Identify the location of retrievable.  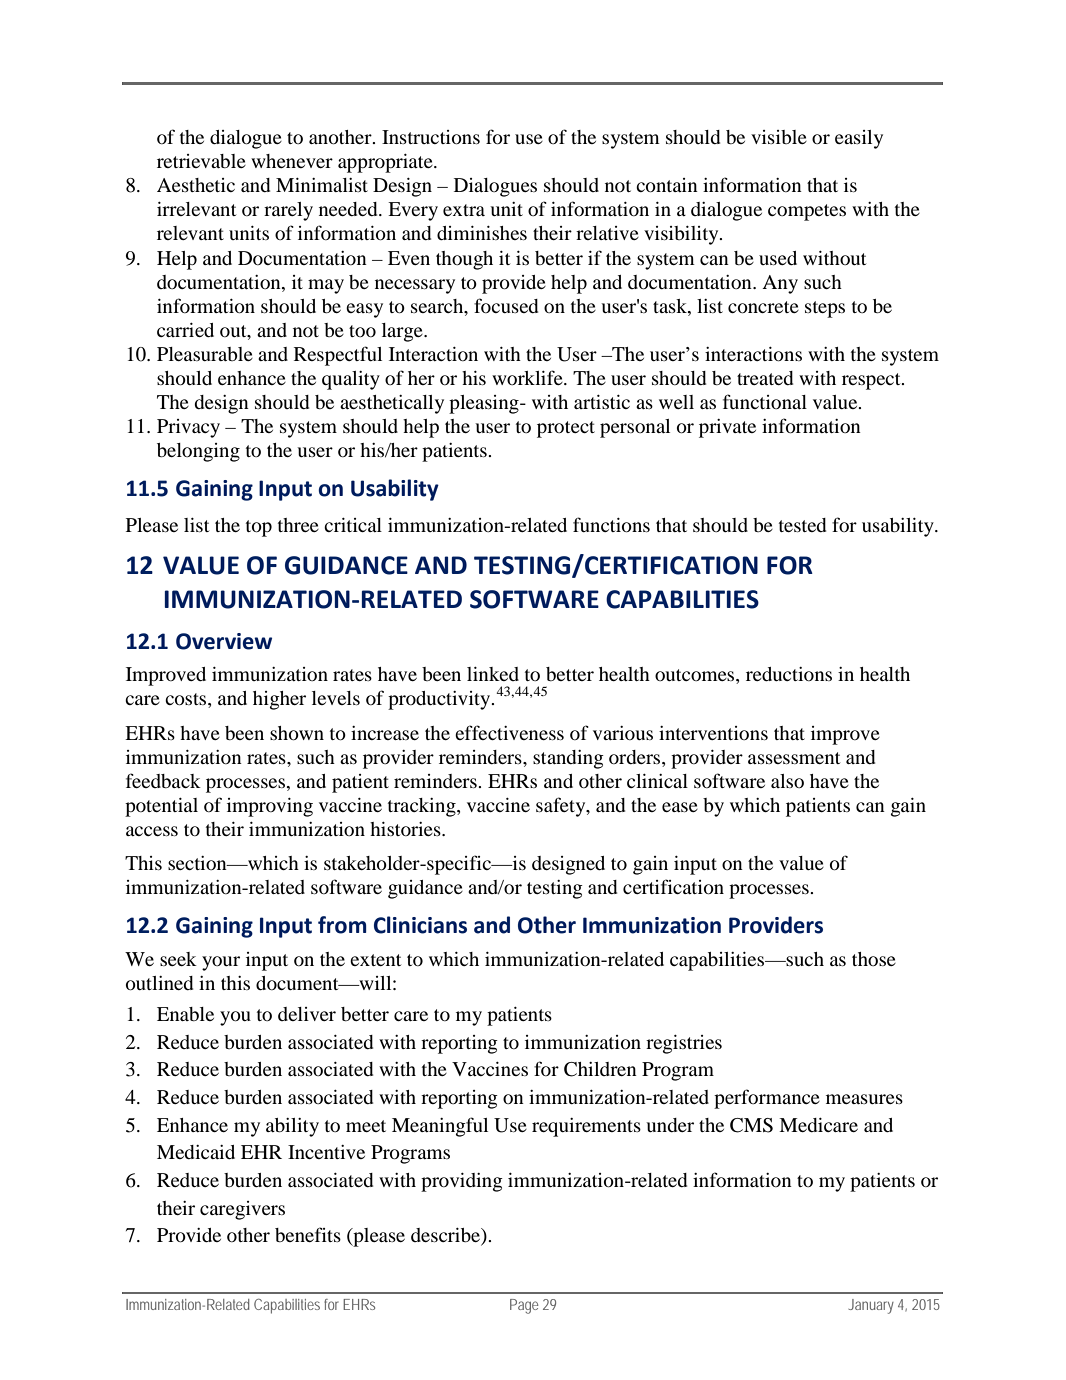
(201, 161).
